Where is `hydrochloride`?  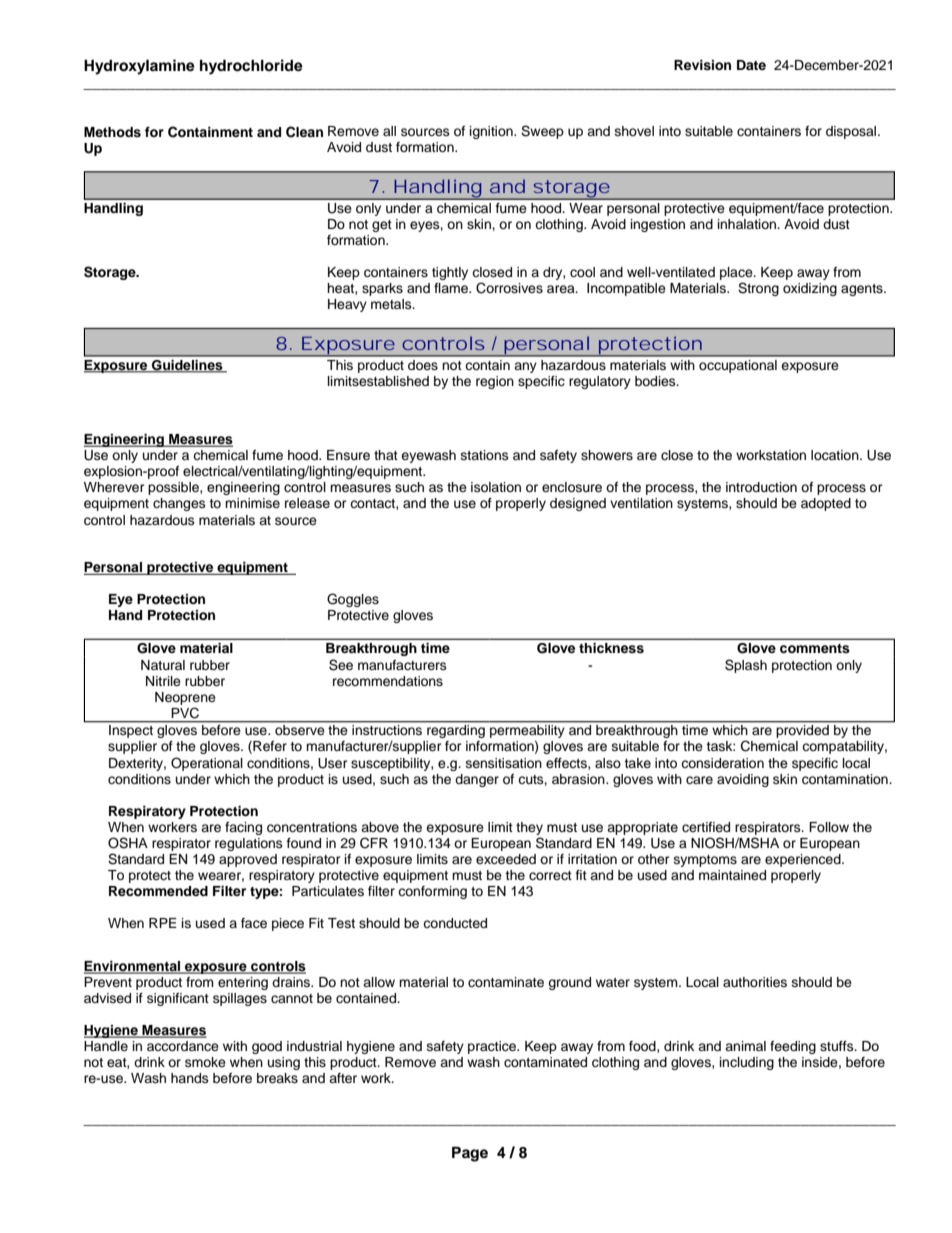
hydrochloride is located at coordinates (251, 67).
